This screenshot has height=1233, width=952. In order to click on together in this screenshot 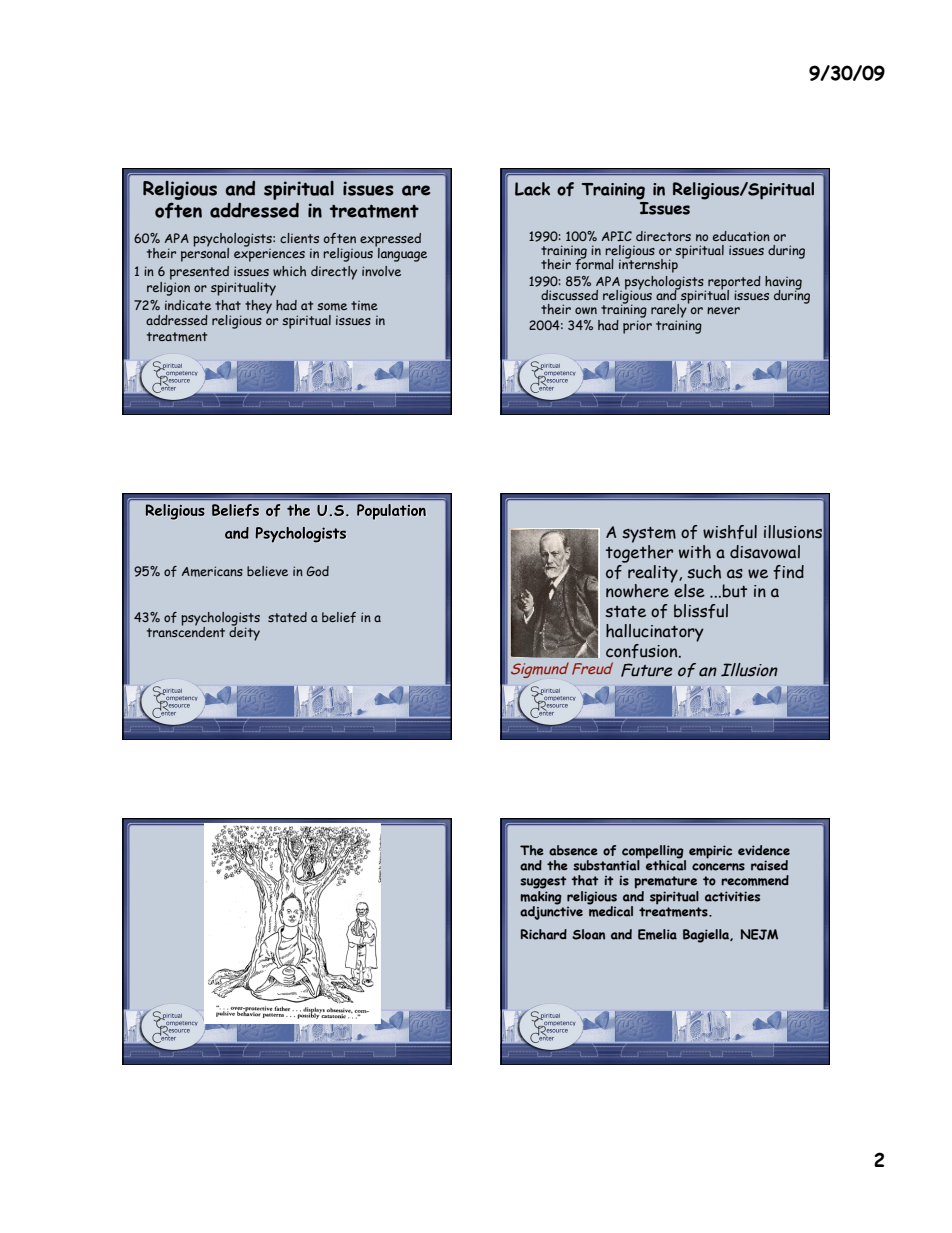, I will do `click(639, 554)`.
